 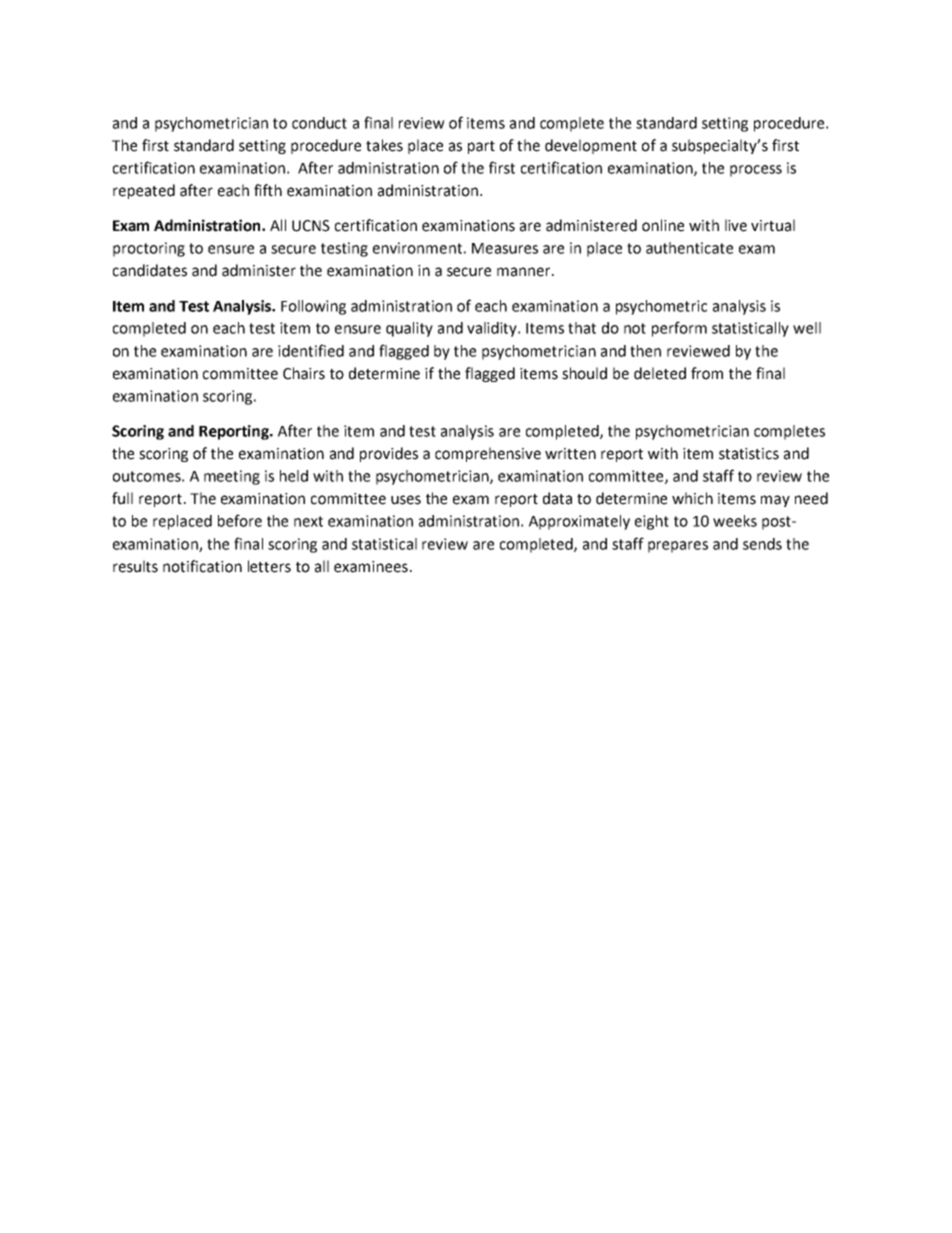 What do you see at coordinates (319, 123) in the screenshot?
I see `conduct` at bounding box center [319, 123].
